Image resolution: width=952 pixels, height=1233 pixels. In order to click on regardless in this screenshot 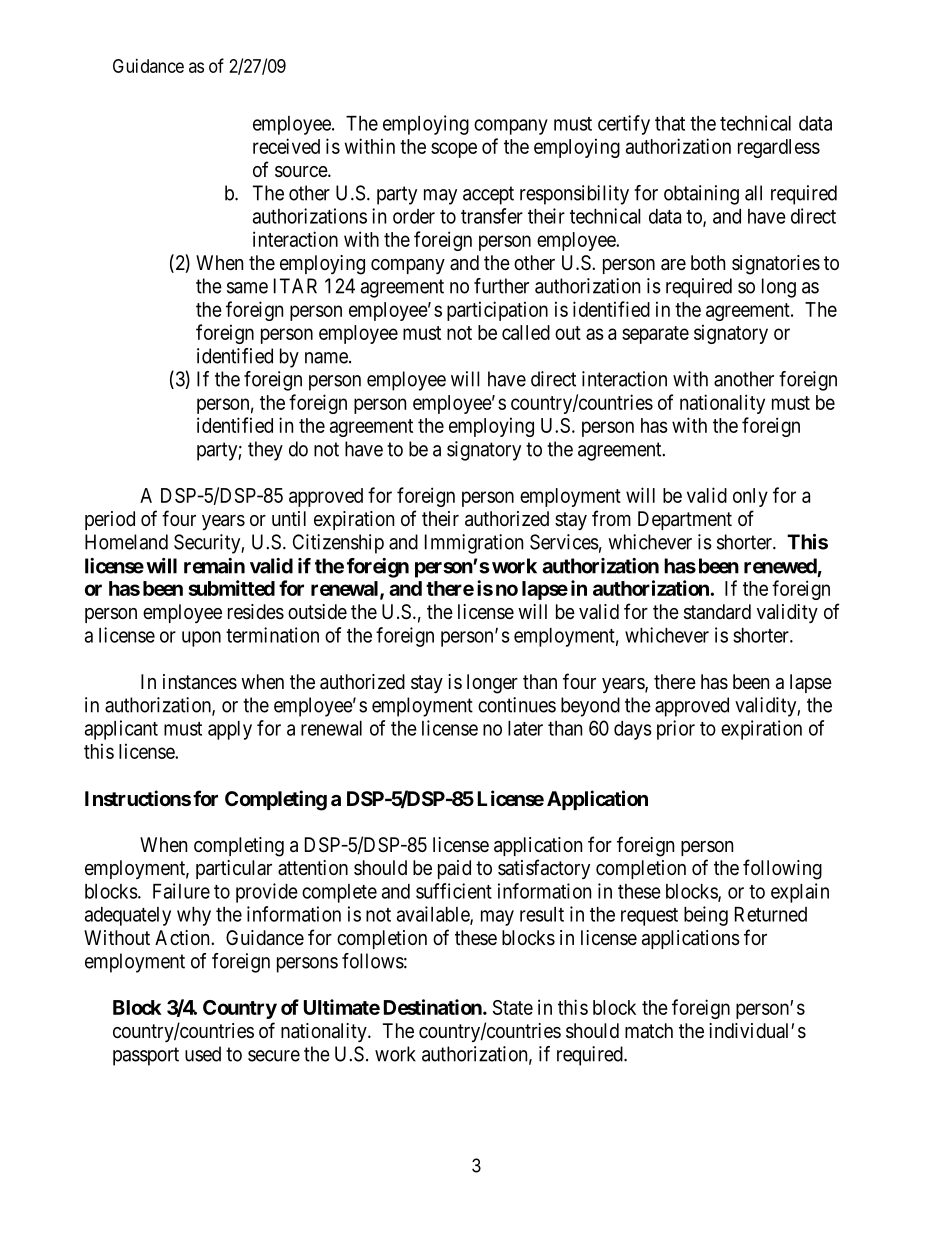, I will do `click(779, 148)`.
